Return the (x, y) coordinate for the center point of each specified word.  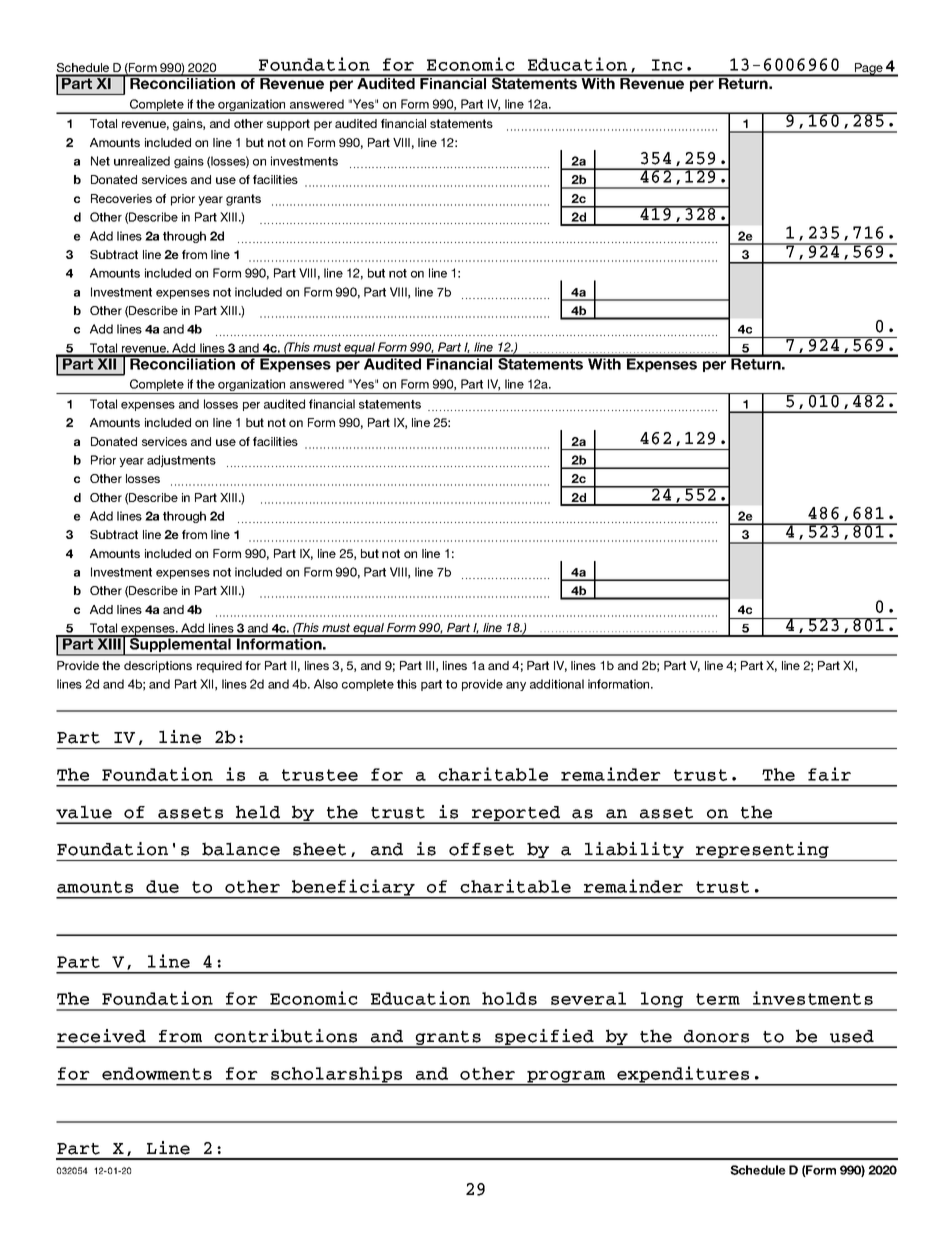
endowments (157, 1073)
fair (829, 774)
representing (762, 851)
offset (481, 849)
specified (544, 1038)
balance (241, 849)
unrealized (142, 161)
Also (326, 684)
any (516, 686)
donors (716, 1036)
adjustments (181, 461)
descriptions (158, 667)
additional (557, 684)
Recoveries (121, 198)
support (288, 125)
